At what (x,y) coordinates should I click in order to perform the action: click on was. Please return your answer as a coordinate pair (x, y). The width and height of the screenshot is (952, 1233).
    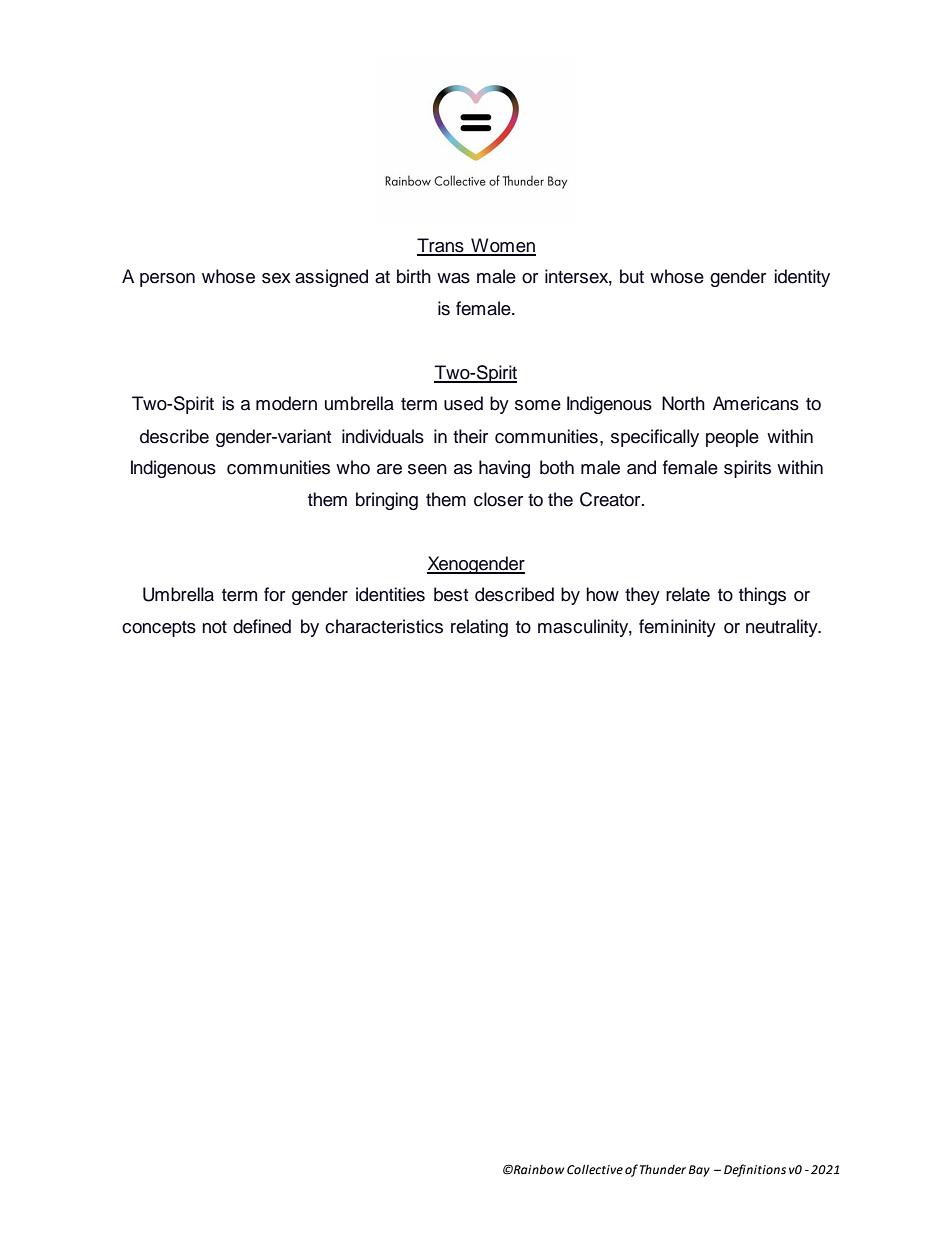
    Looking at the image, I should click on (453, 278).
